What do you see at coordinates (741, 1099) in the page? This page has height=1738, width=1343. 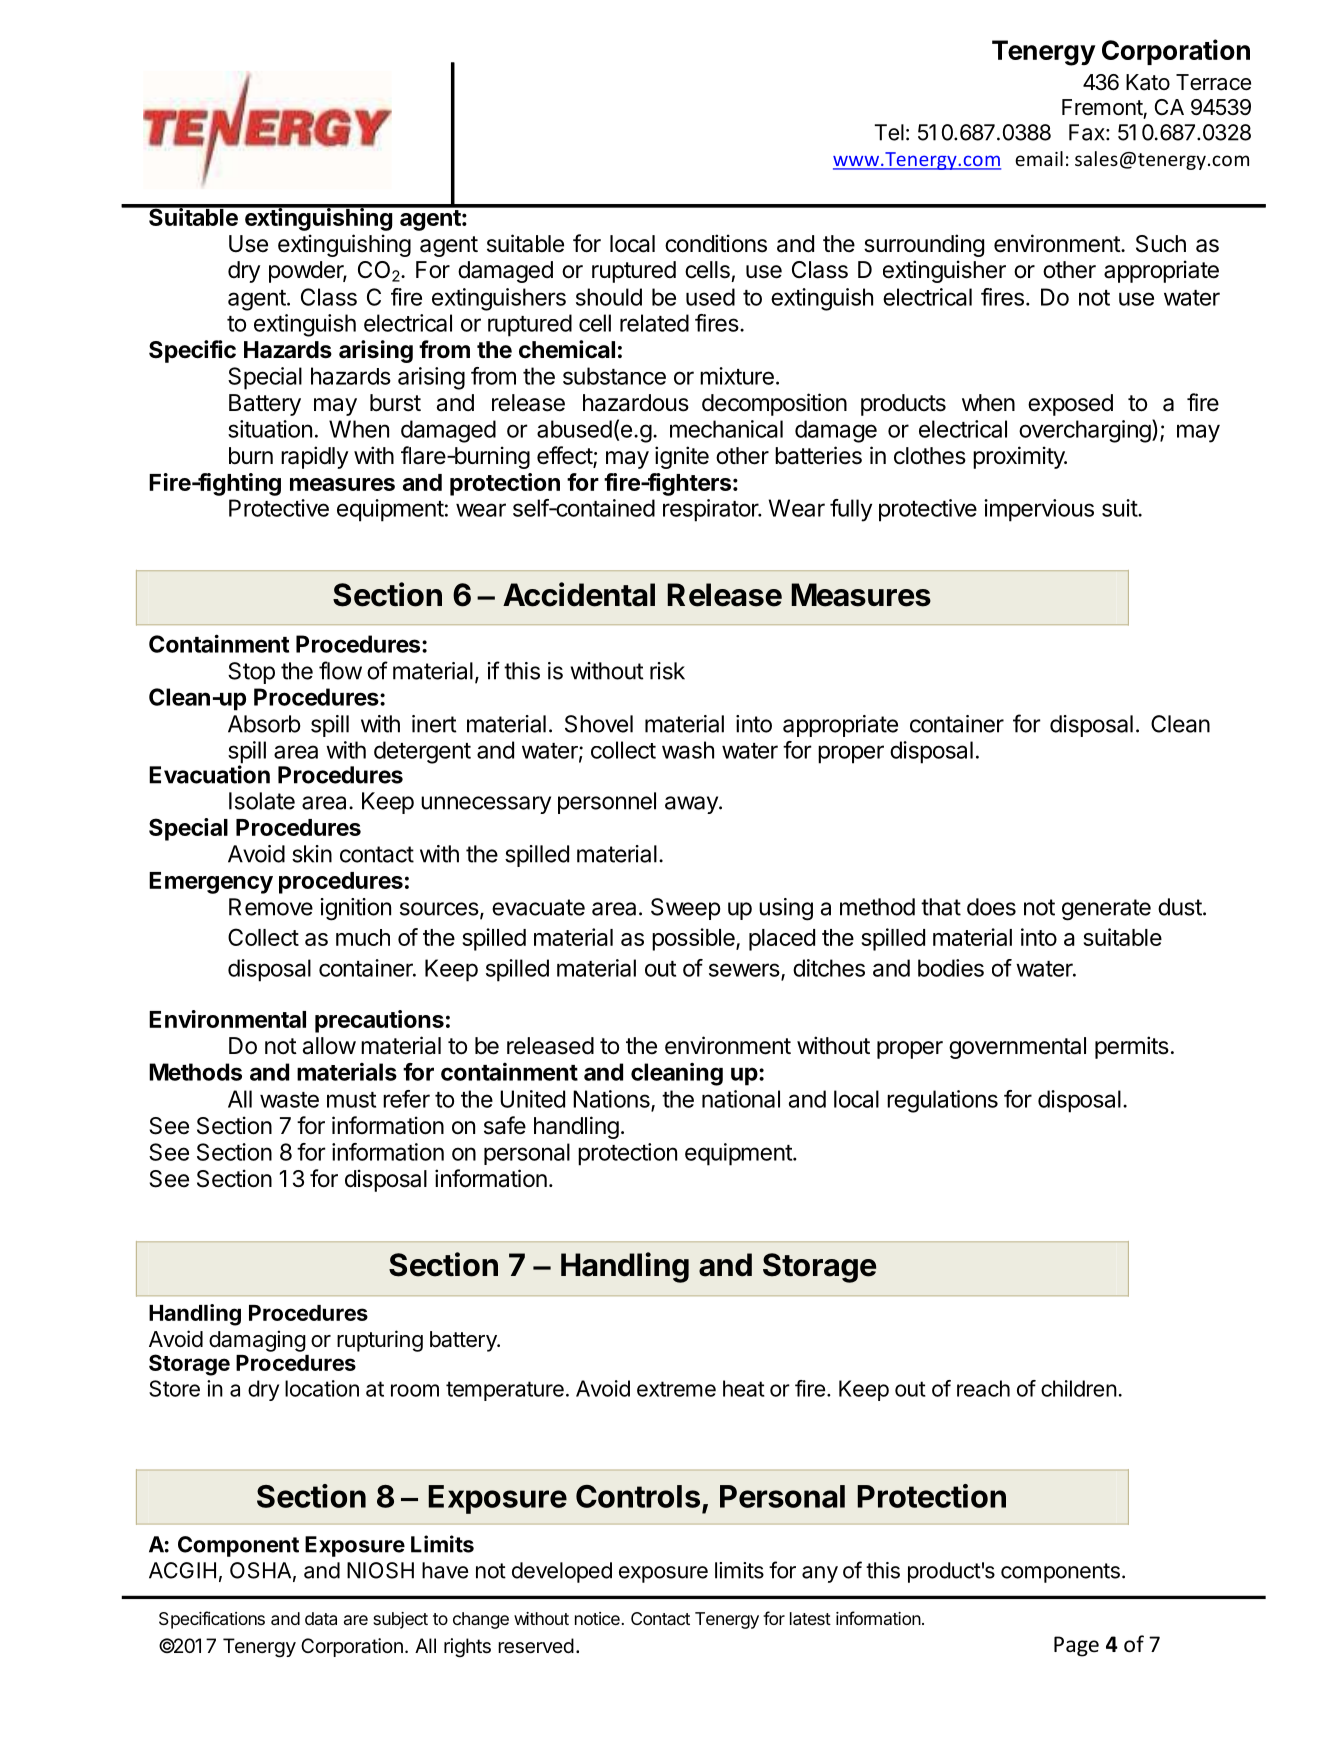 I see `national` at bounding box center [741, 1099].
